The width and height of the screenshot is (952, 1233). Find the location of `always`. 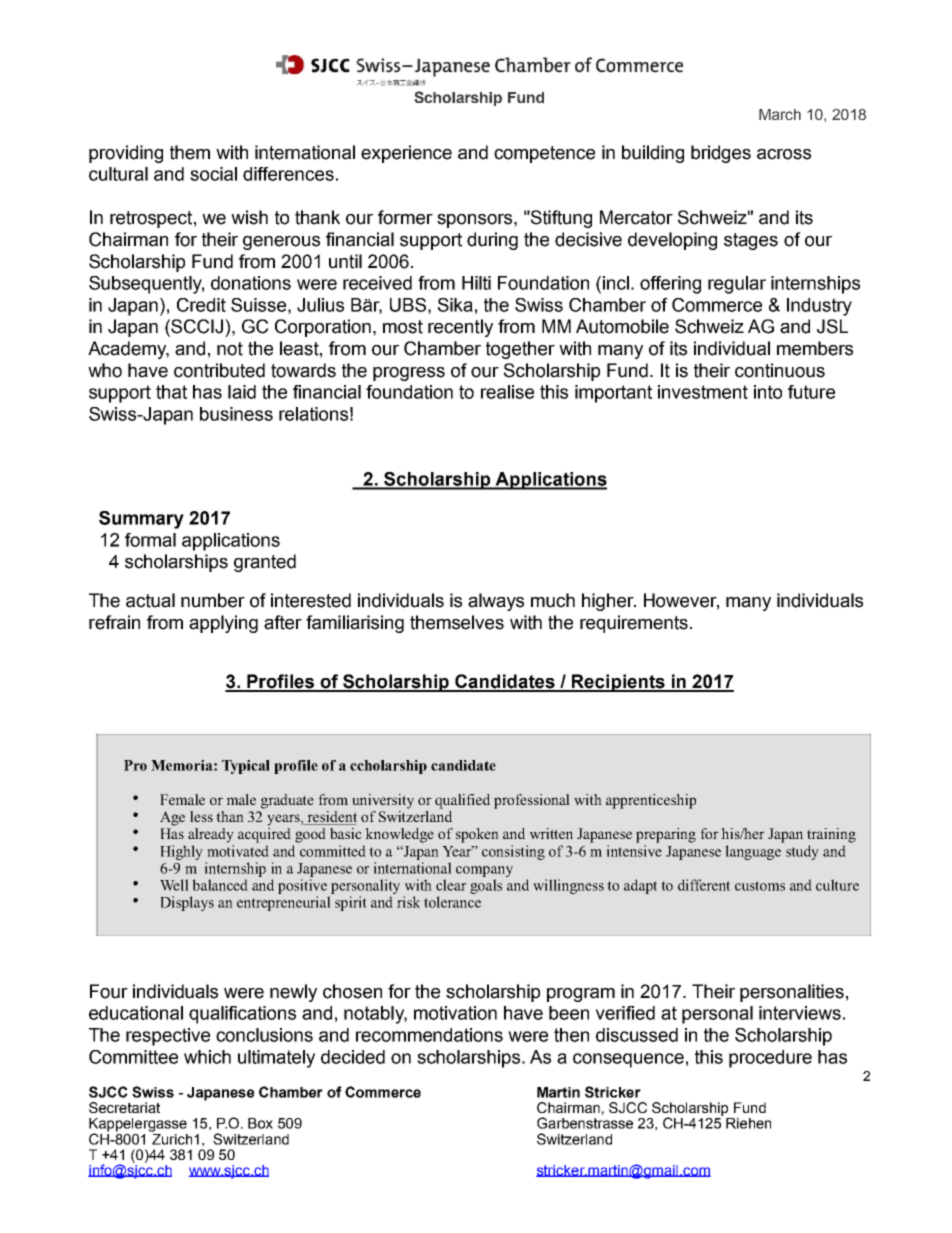

always is located at coordinates (496, 602).
